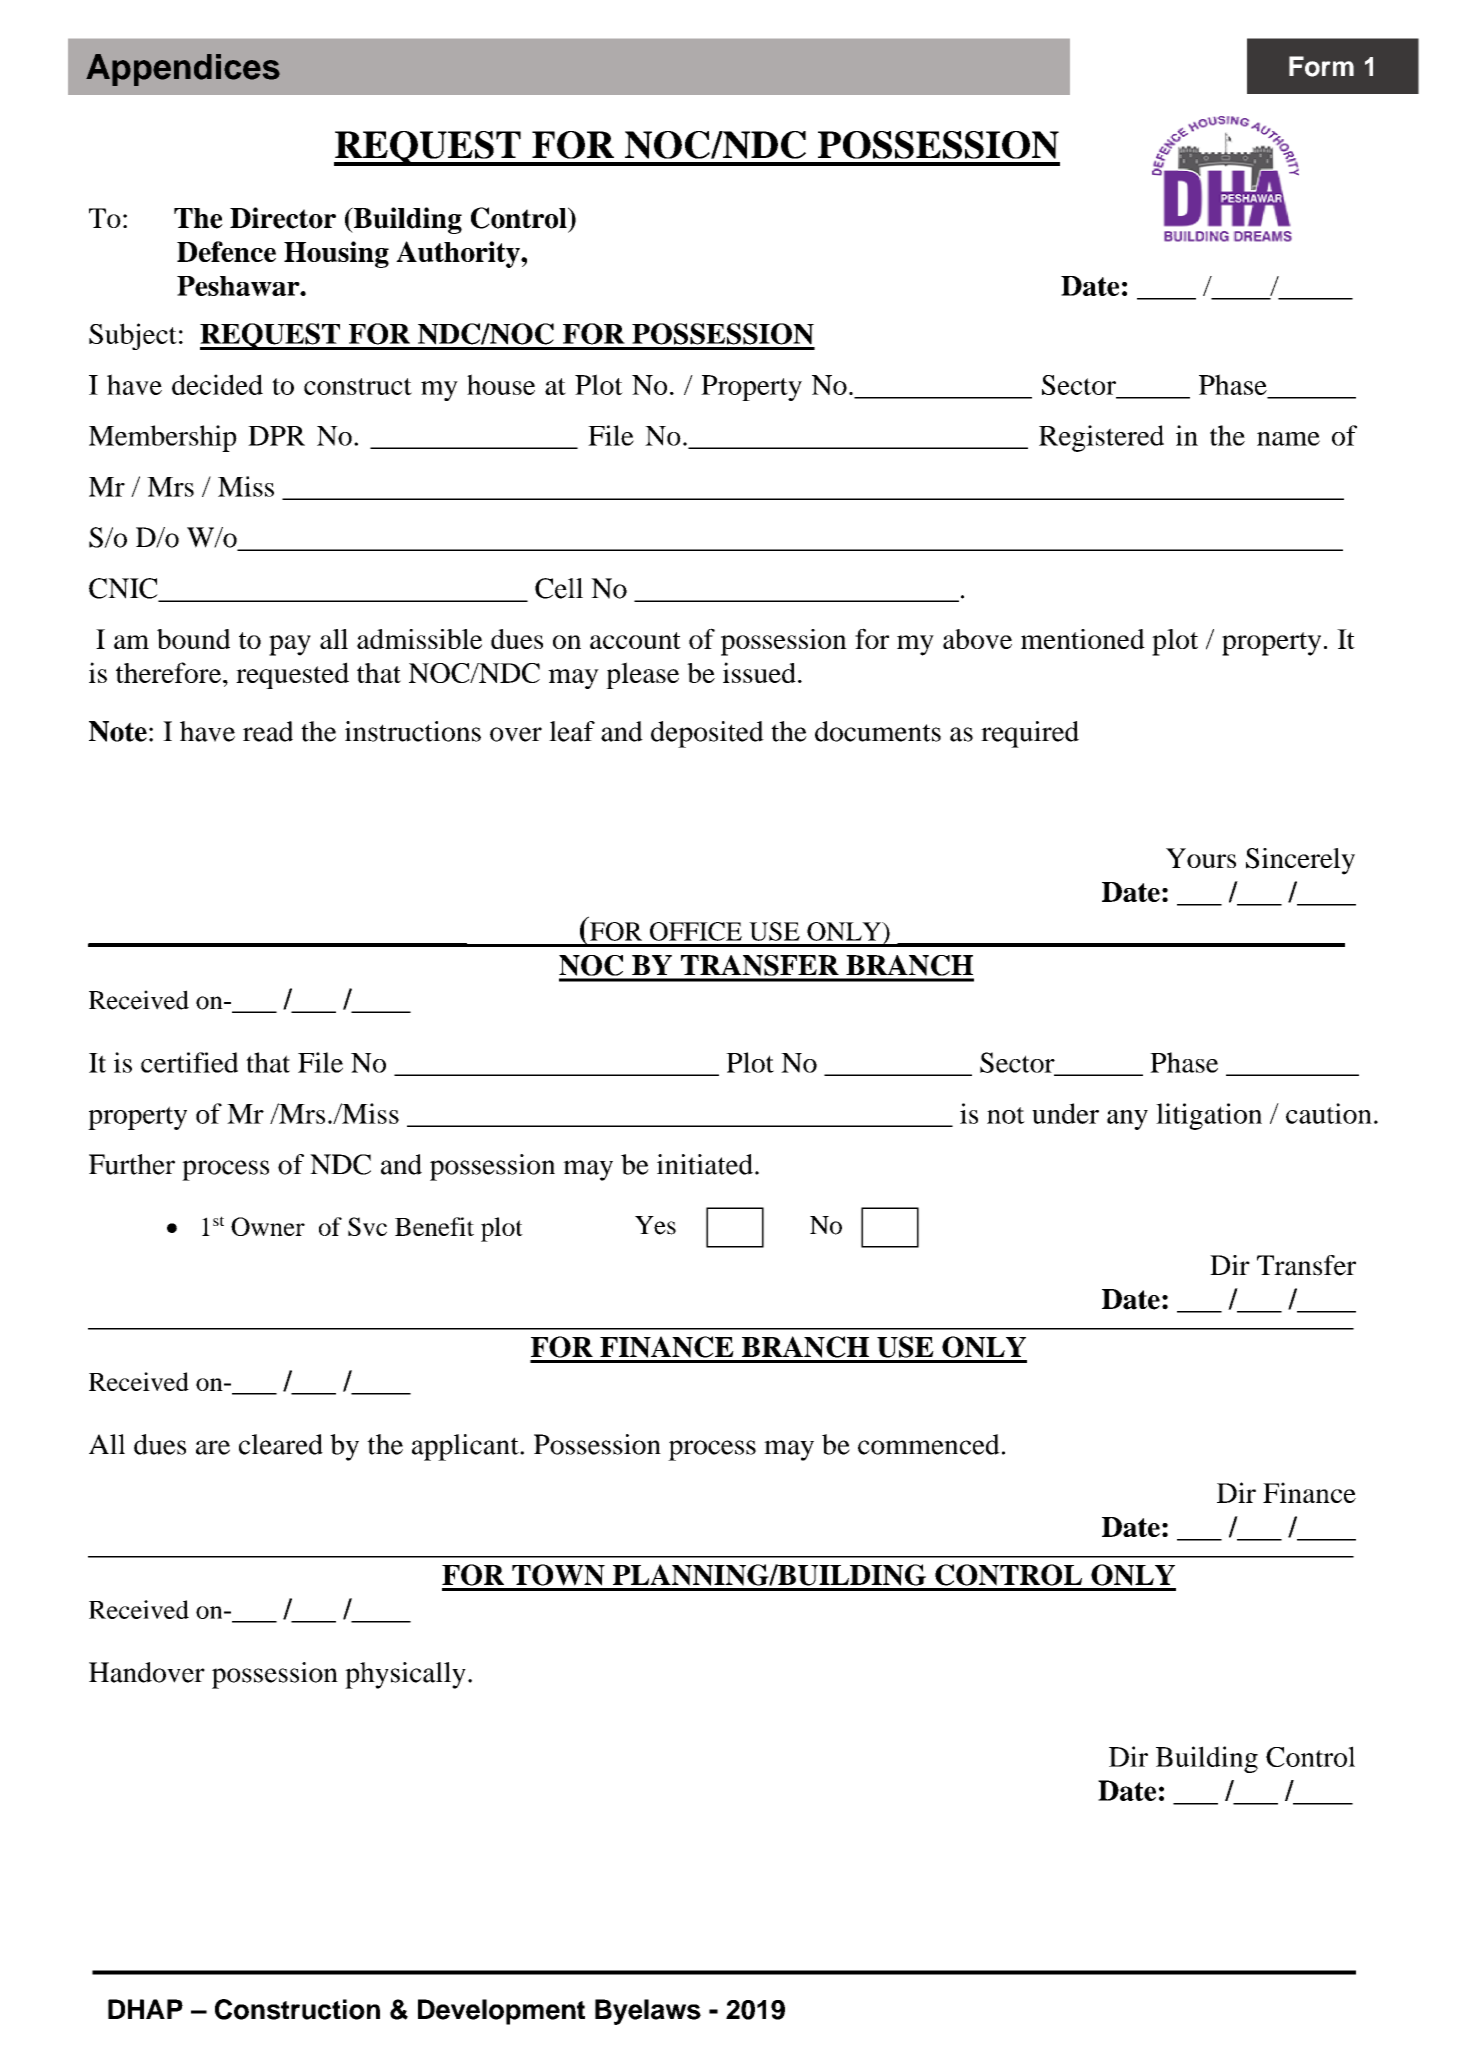 This image has height=2068, width=1462. Describe the element at coordinates (696, 931) in the image. I see `OFFICE` at that location.
